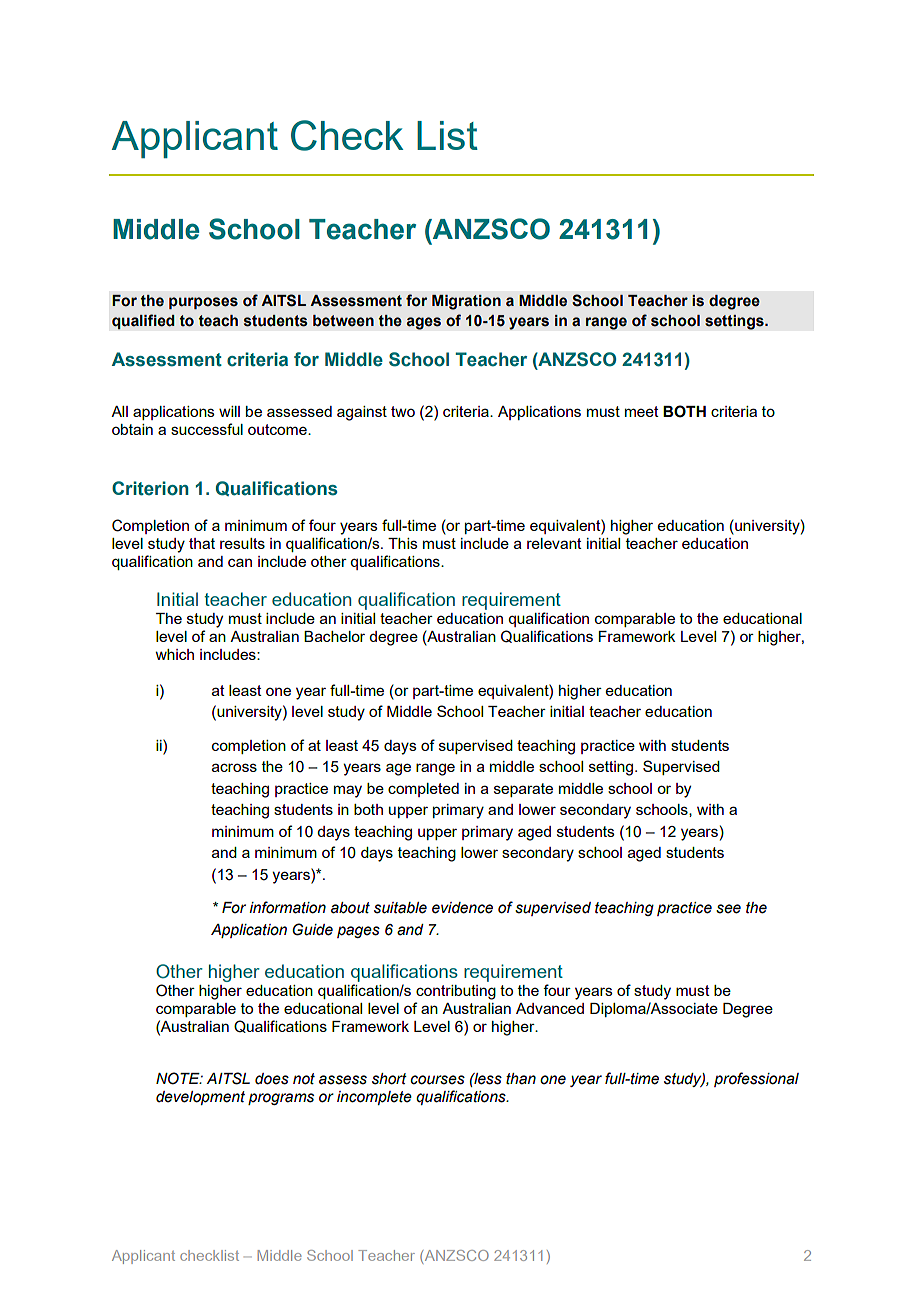 This document has height=1308, width=924. What do you see at coordinates (403, 543) in the document?
I see `This` at bounding box center [403, 543].
